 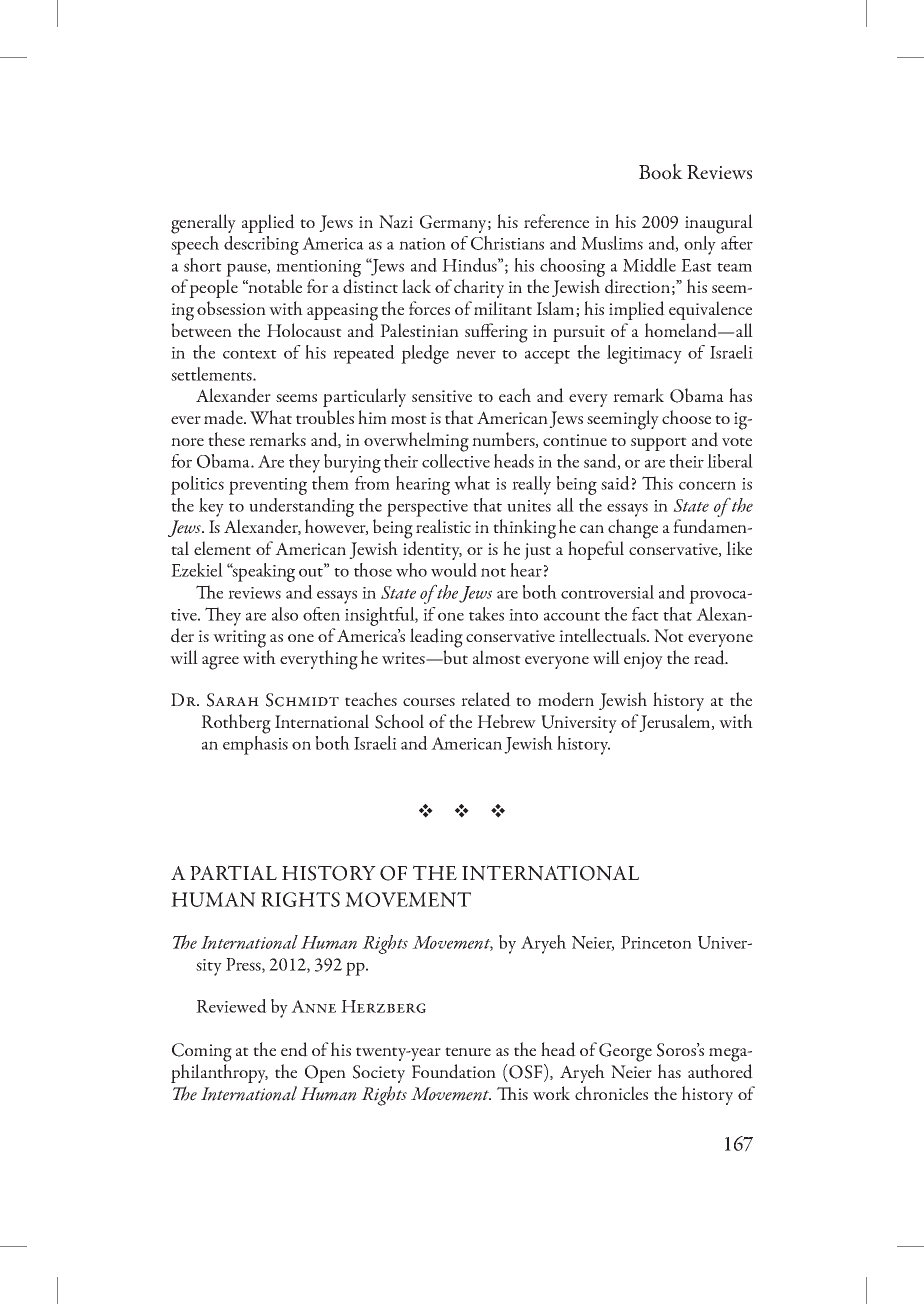 What do you see at coordinates (645, 614) in the screenshot?
I see `fact` at bounding box center [645, 614].
